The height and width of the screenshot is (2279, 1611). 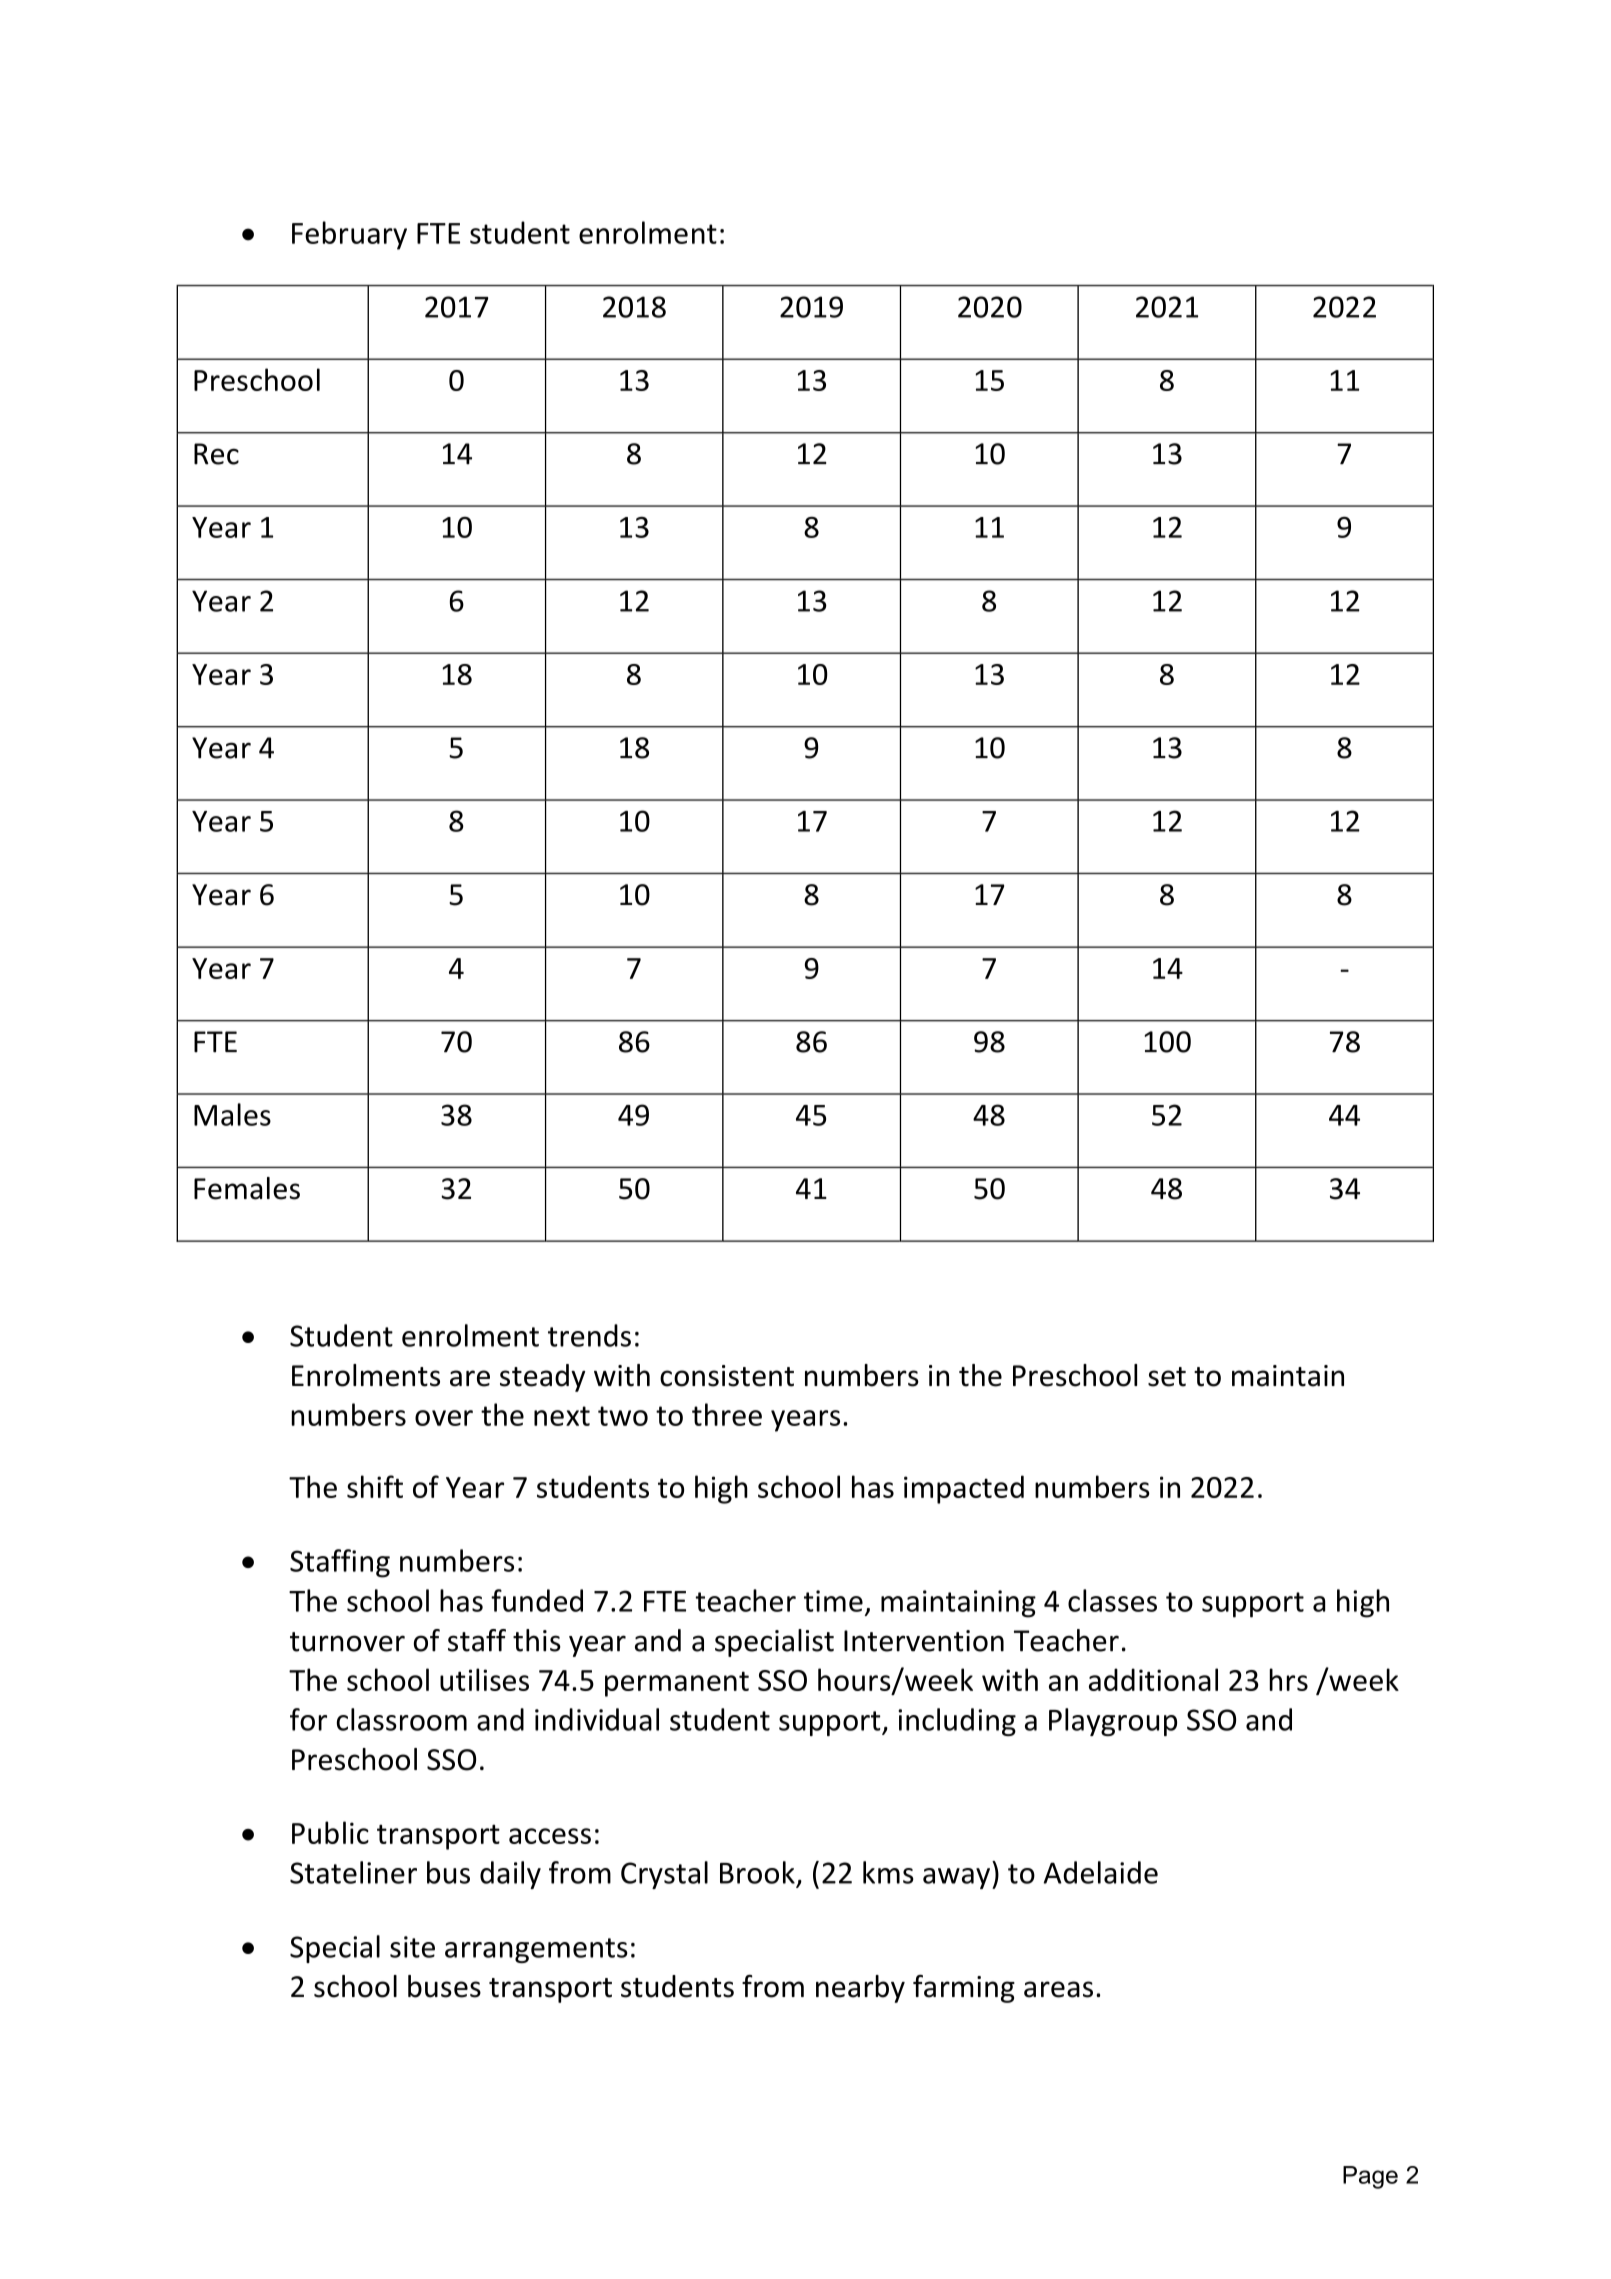 I want to click on impacted, so click(x=964, y=1489).
